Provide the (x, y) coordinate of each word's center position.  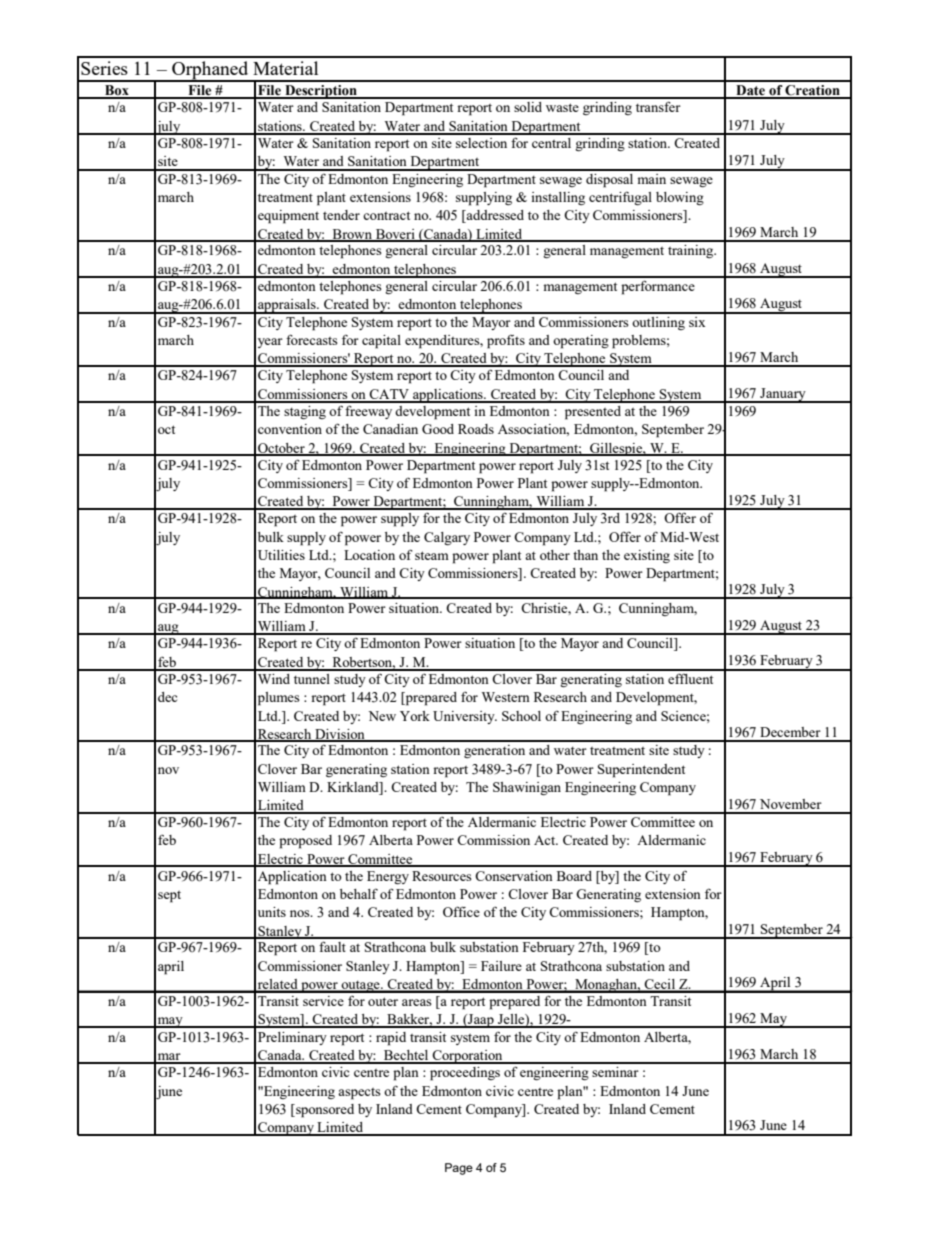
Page (459, 1169)
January (783, 395)
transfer (658, 106)
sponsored (324, 1111)
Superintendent (641, 771)
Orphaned (210, 71)
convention (290, 429)
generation (494, 751)
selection (481, 143)
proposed (305, 842)
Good (438, 429)
